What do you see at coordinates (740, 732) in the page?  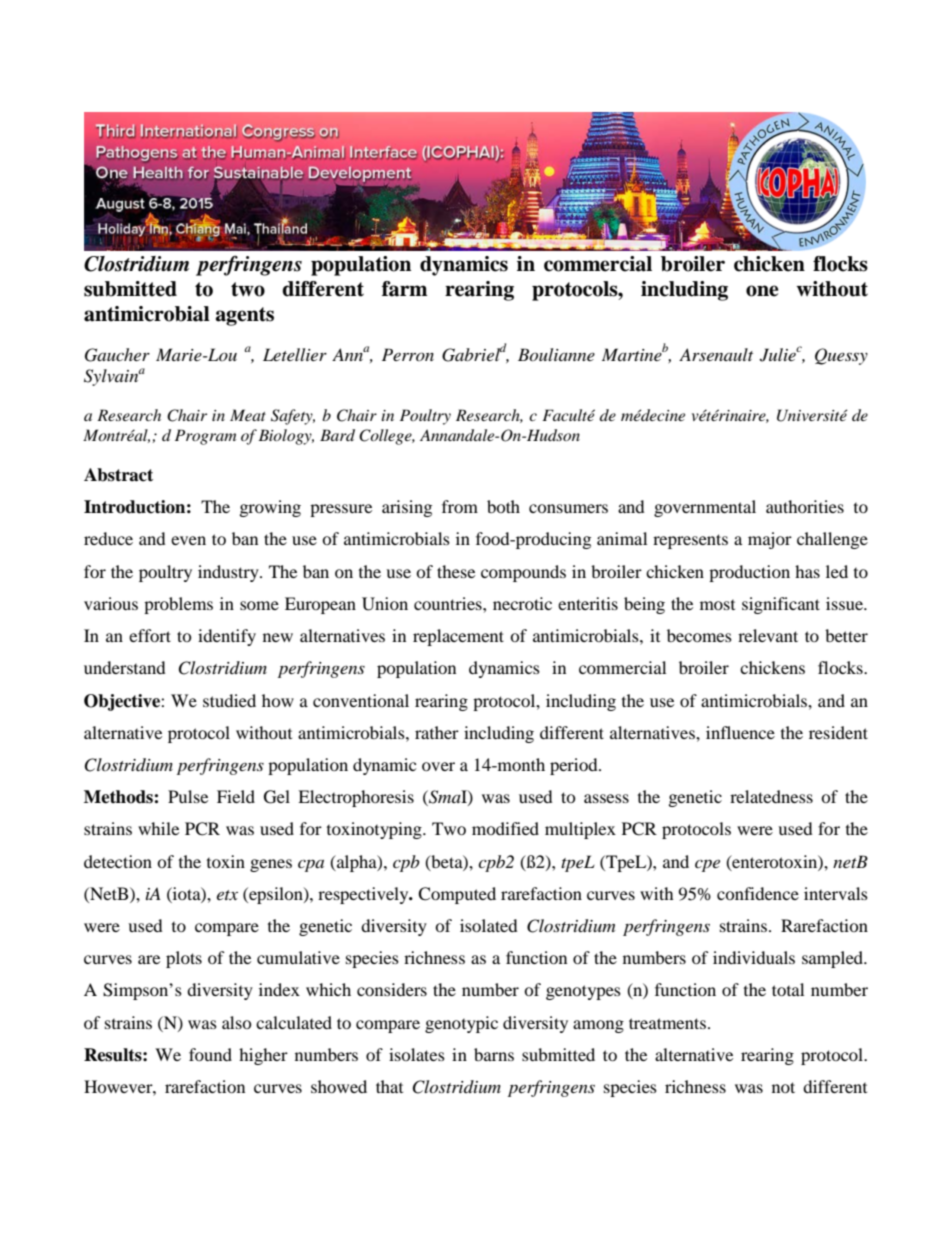 I see `influence` at bounding box center [740, 732].
